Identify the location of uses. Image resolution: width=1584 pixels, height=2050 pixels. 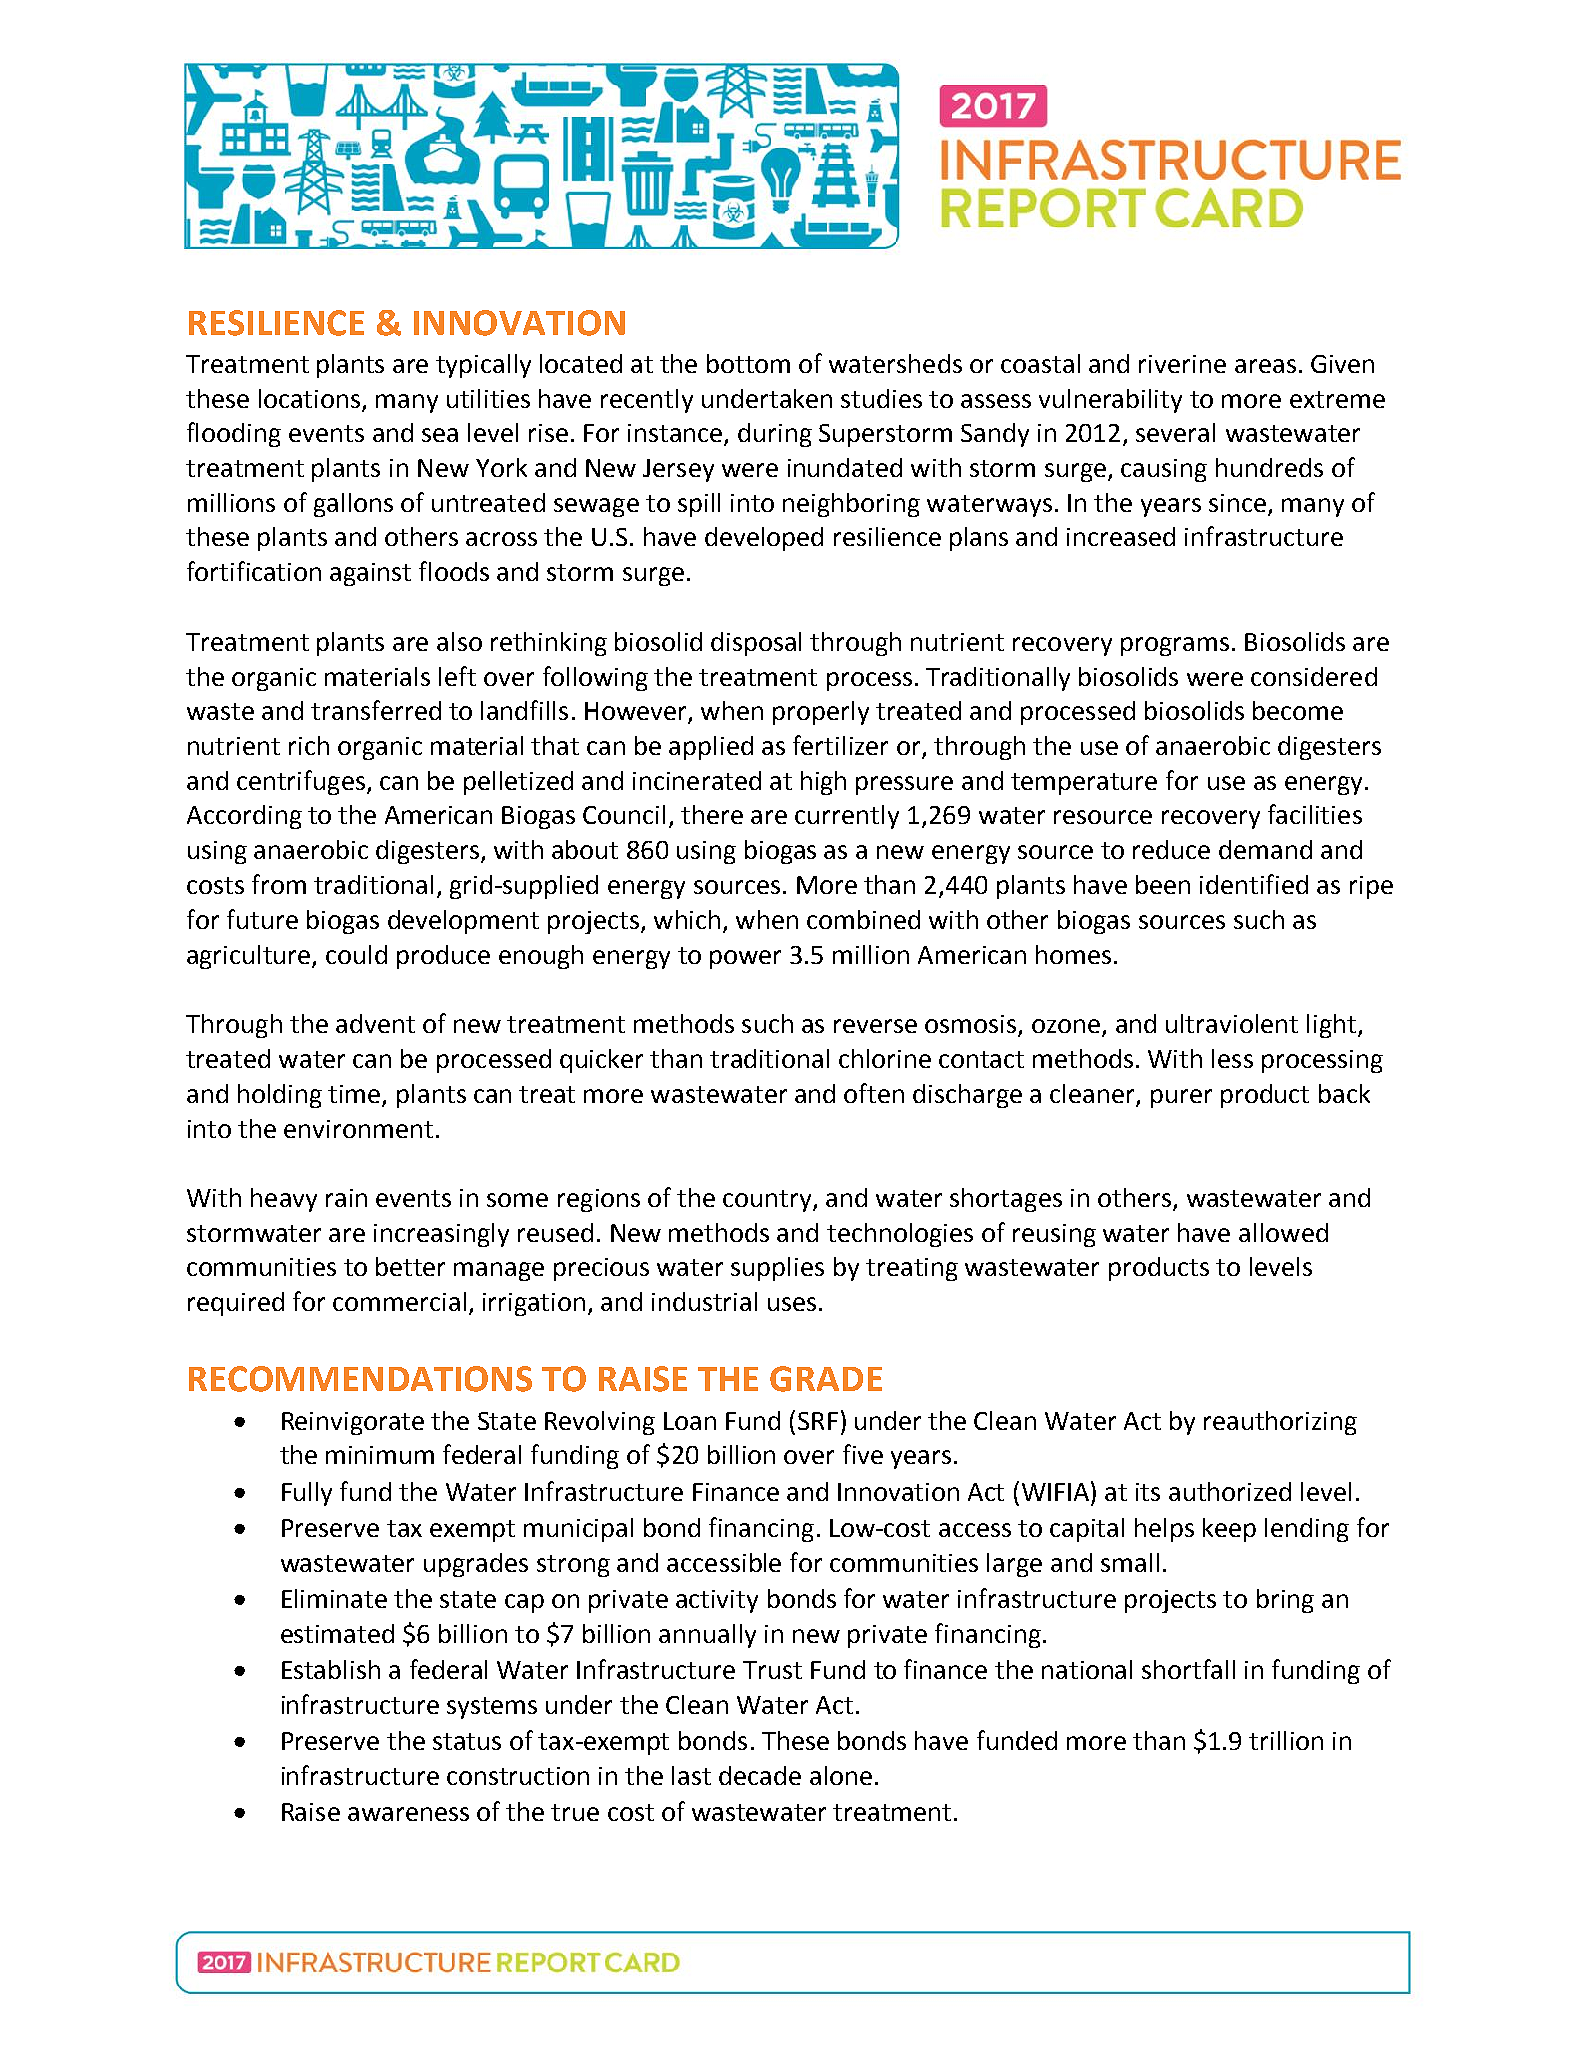
(792, 1304).
